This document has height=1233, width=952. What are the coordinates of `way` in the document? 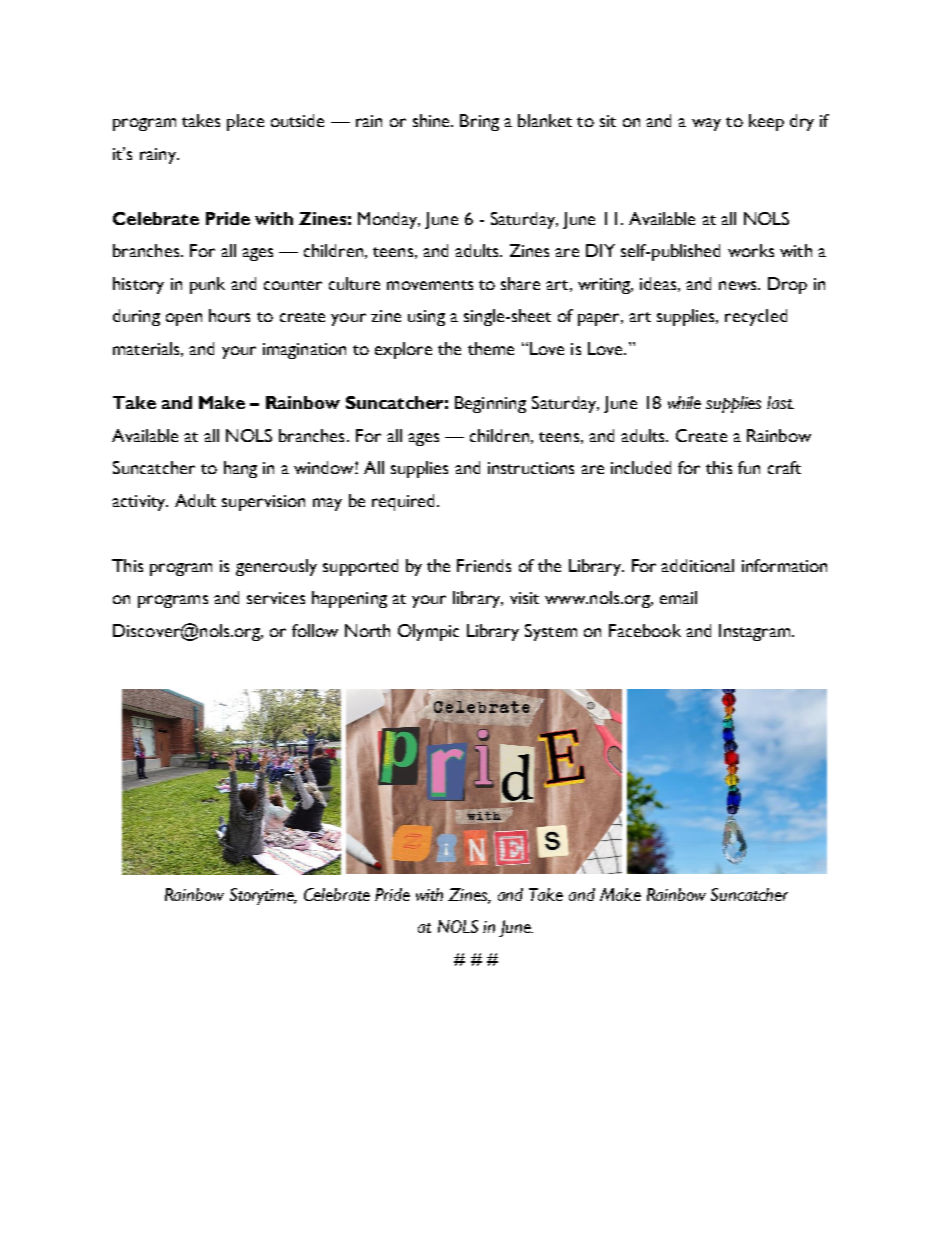 It's located at (706, 124).
